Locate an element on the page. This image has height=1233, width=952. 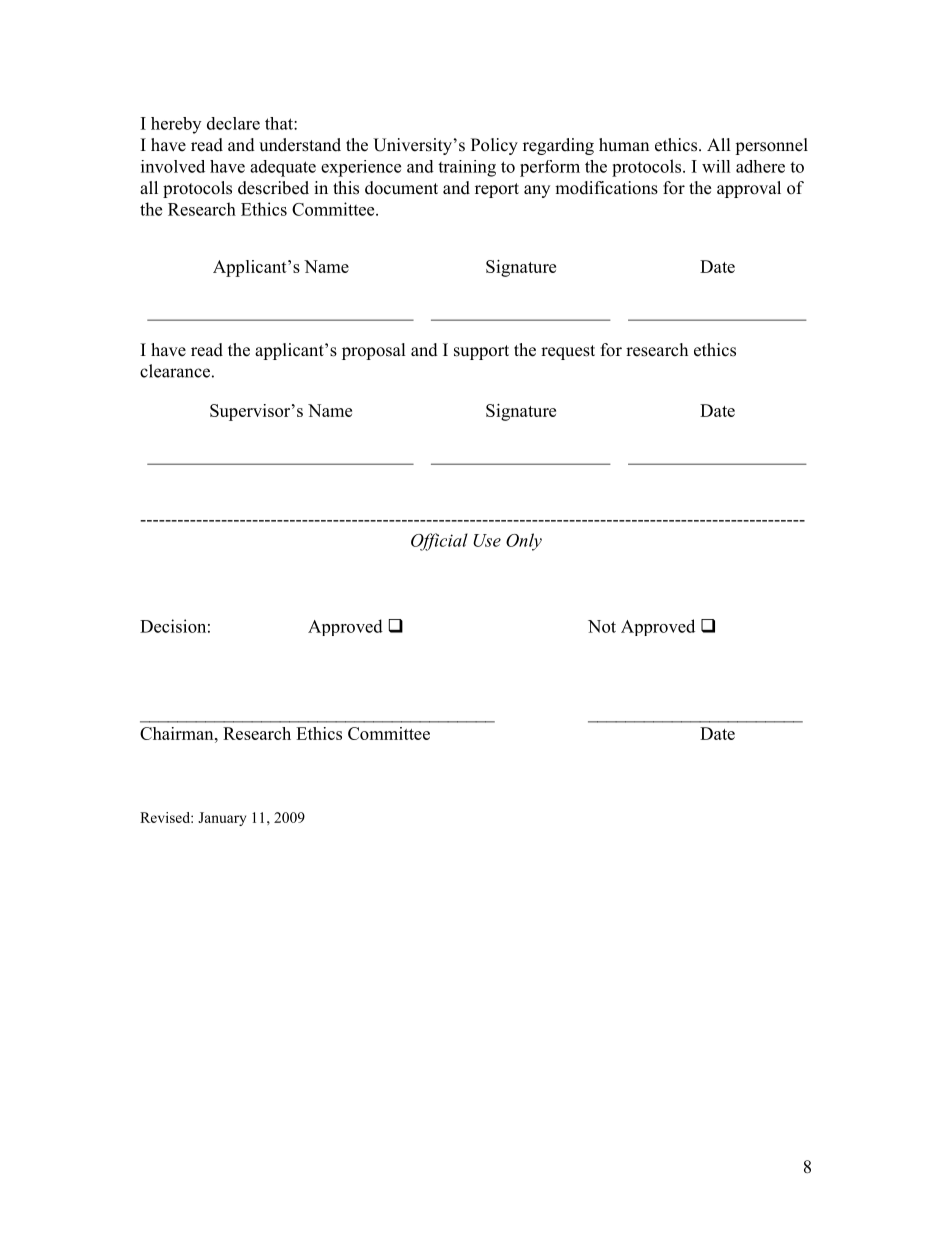
proposal is located at coordinates (374, 351).
